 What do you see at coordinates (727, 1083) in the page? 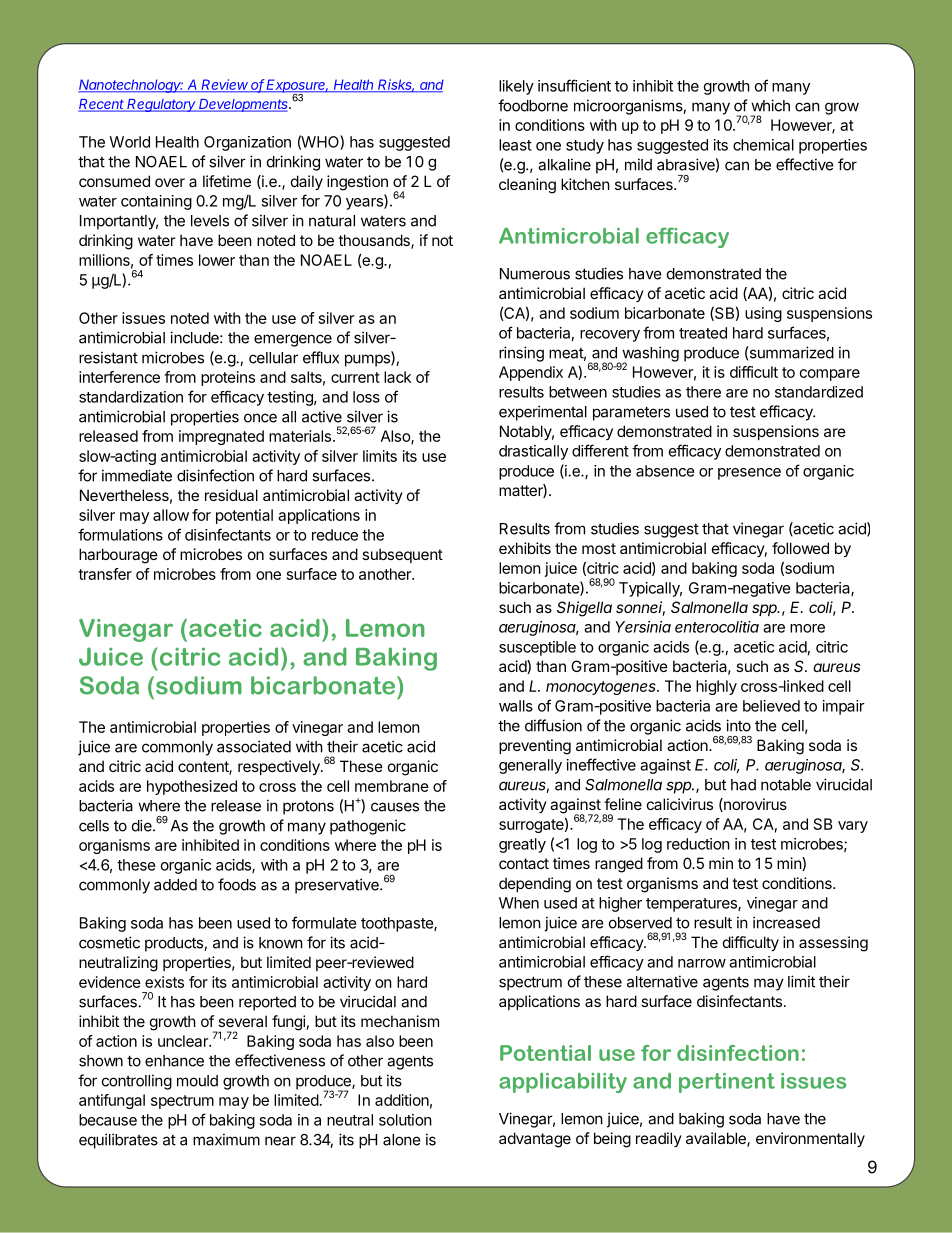
I see `pertinent` at bounding box center [727, 1083].
